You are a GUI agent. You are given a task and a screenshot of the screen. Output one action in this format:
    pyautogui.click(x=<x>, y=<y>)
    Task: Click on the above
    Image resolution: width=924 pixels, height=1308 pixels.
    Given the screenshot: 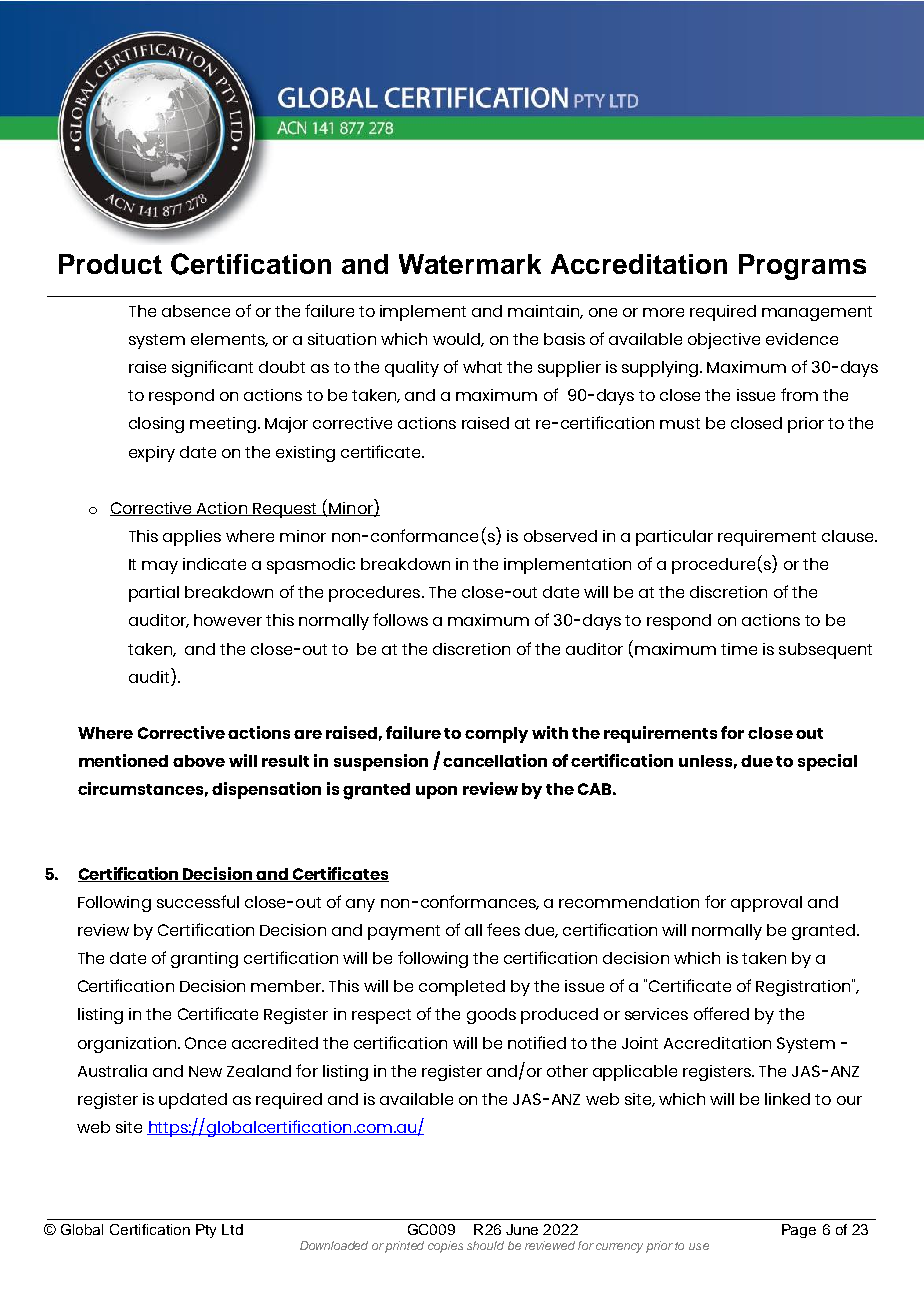 What is the action you would take?
    pyautogui.click(x=199, y=761)
